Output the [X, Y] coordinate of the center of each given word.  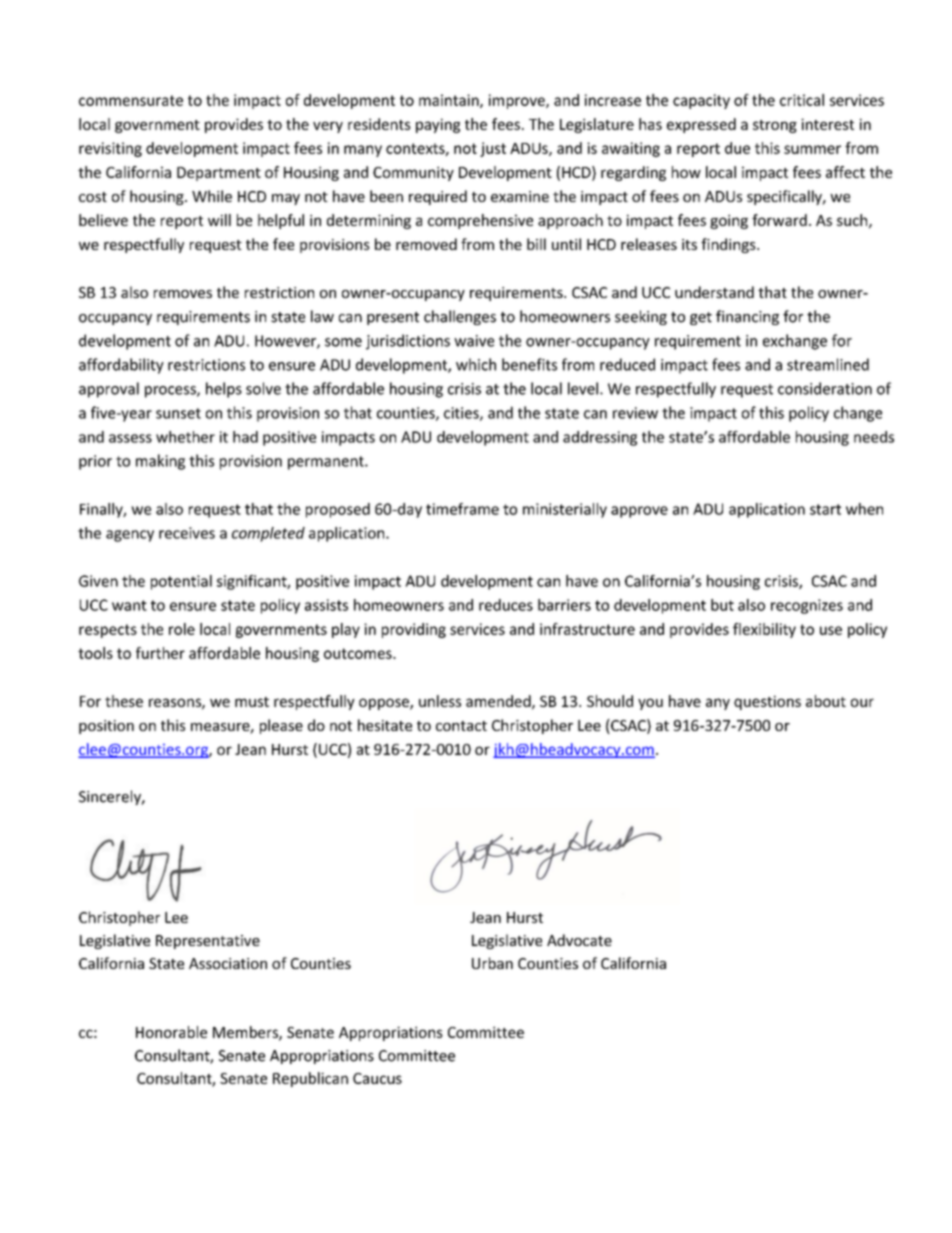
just [493, 149]
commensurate [131, 100]
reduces [506, 605]
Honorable [171, 1032]
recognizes [807, 606]
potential [181, 582]
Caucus [377, 1078]
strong [775, 126]
